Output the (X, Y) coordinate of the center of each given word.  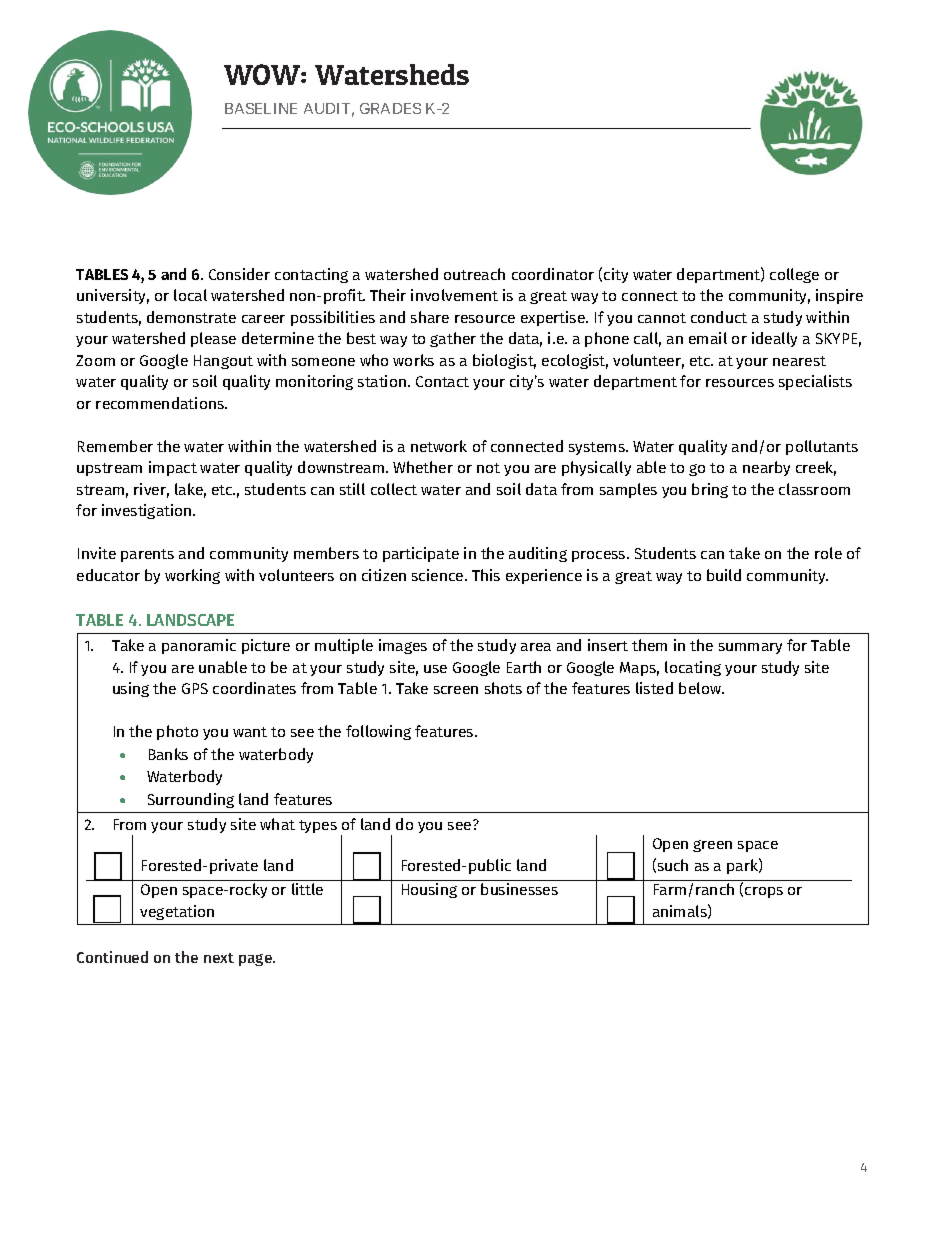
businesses (519, 889)
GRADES (390, 108)
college (794, 275)
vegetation (177, 912)
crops (764, 892)
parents (147, 555)
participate (421, 554)
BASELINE (261, 108)
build (724, 575)
